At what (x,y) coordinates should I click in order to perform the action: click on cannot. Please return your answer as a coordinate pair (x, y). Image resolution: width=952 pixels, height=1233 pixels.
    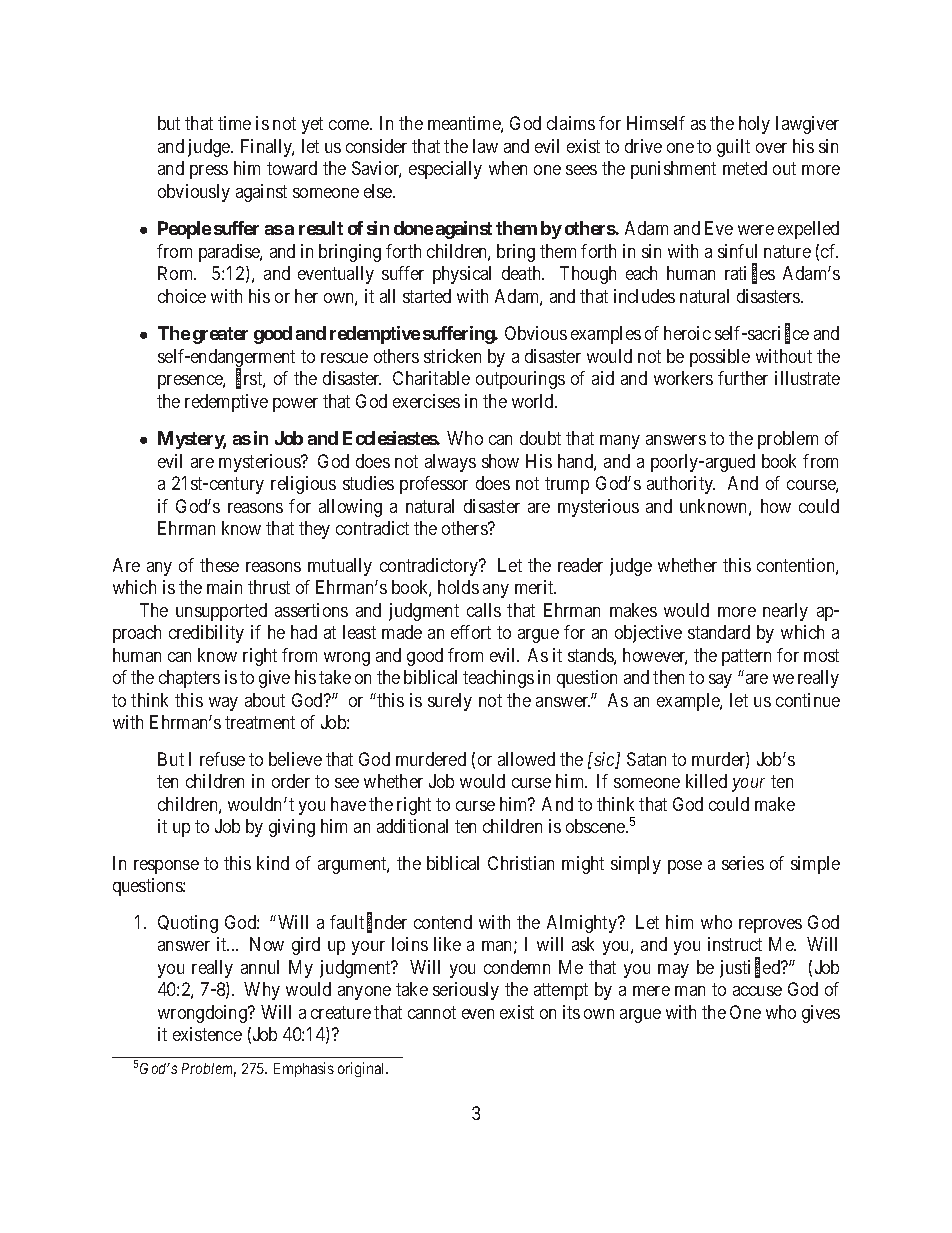
    Looking at the image, I should click on (432, 1012).
